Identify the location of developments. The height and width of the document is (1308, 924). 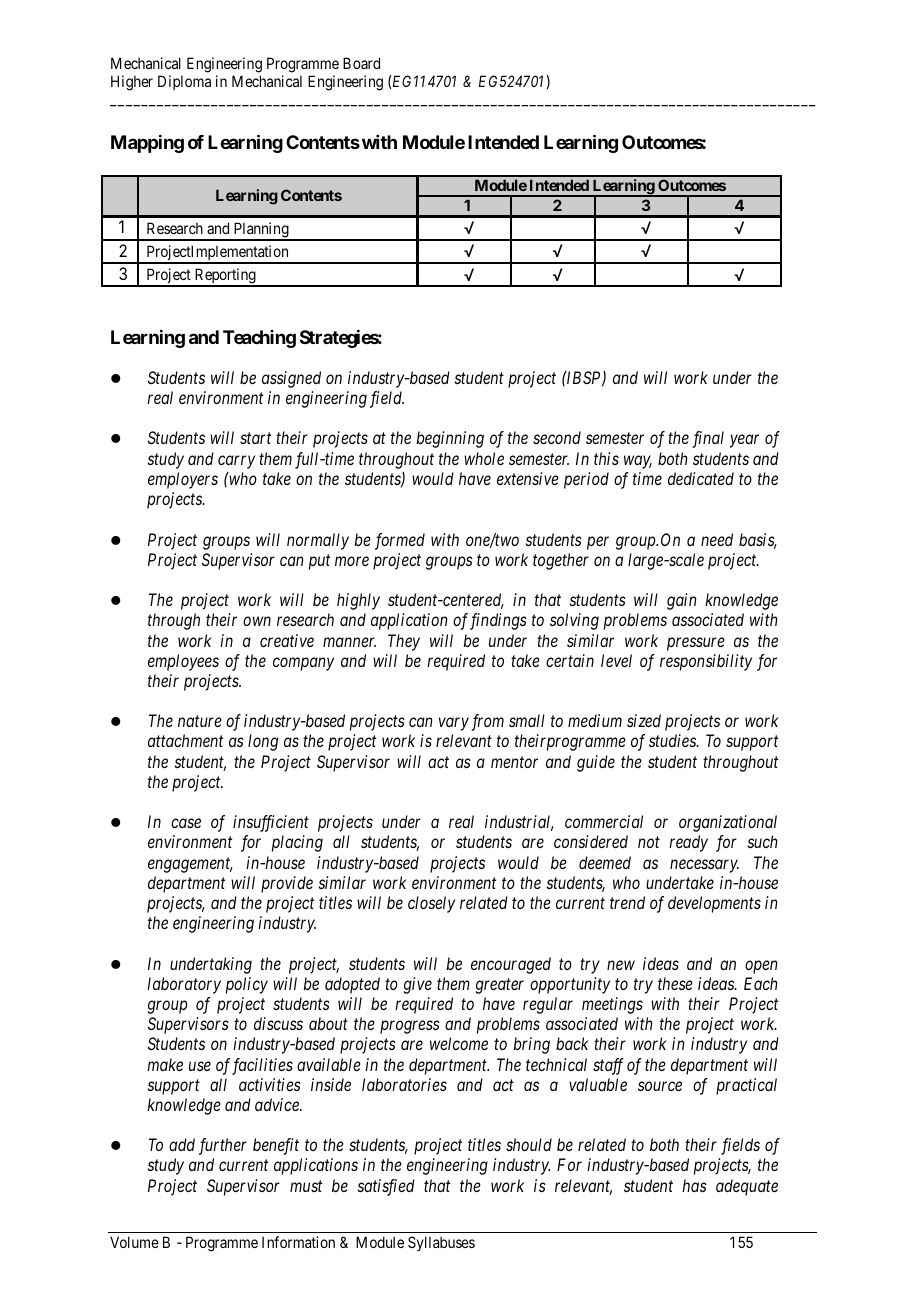
(714, 904).
